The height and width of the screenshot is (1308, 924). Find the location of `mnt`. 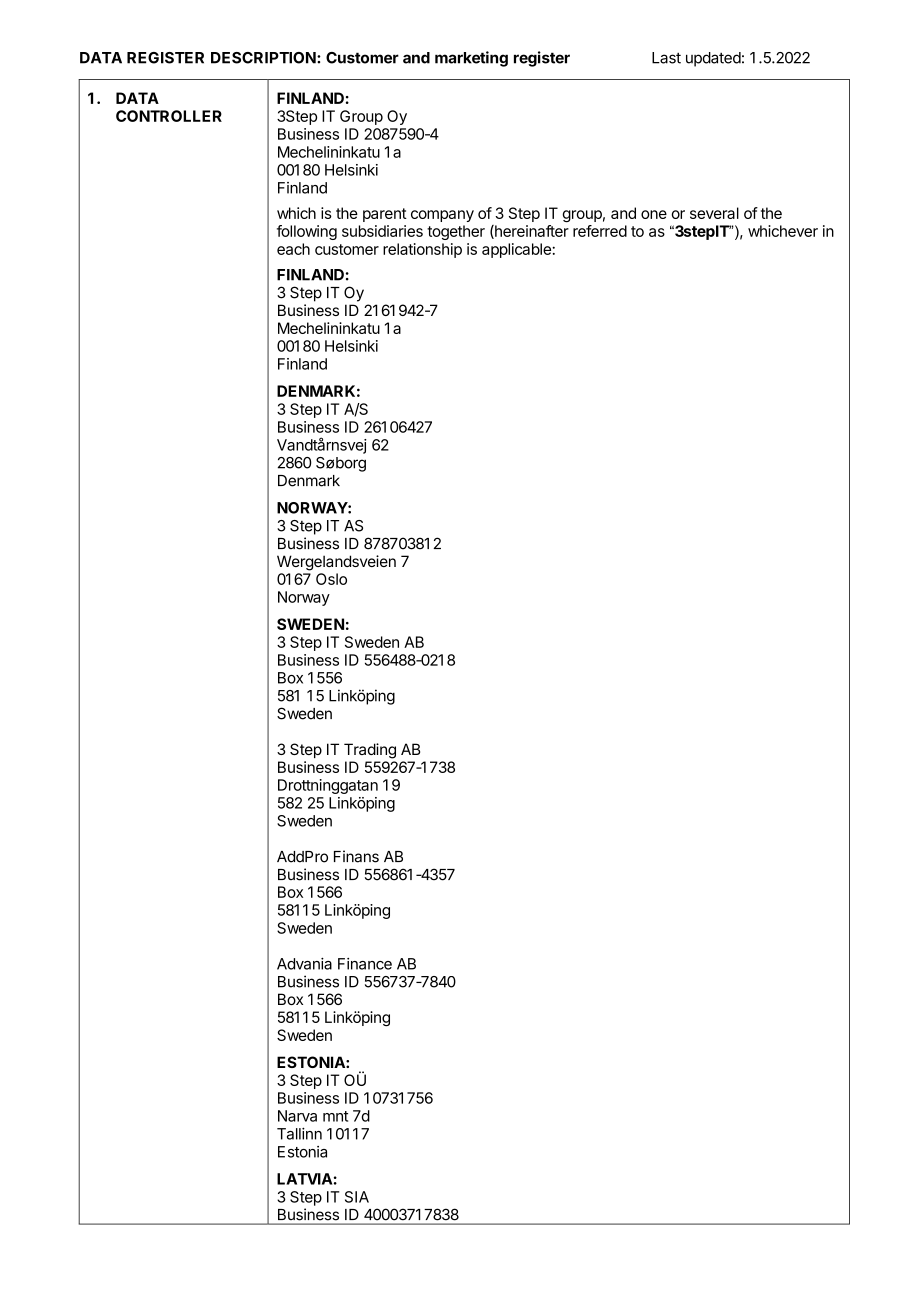

mnt is located at coordinates (335, 1116).
